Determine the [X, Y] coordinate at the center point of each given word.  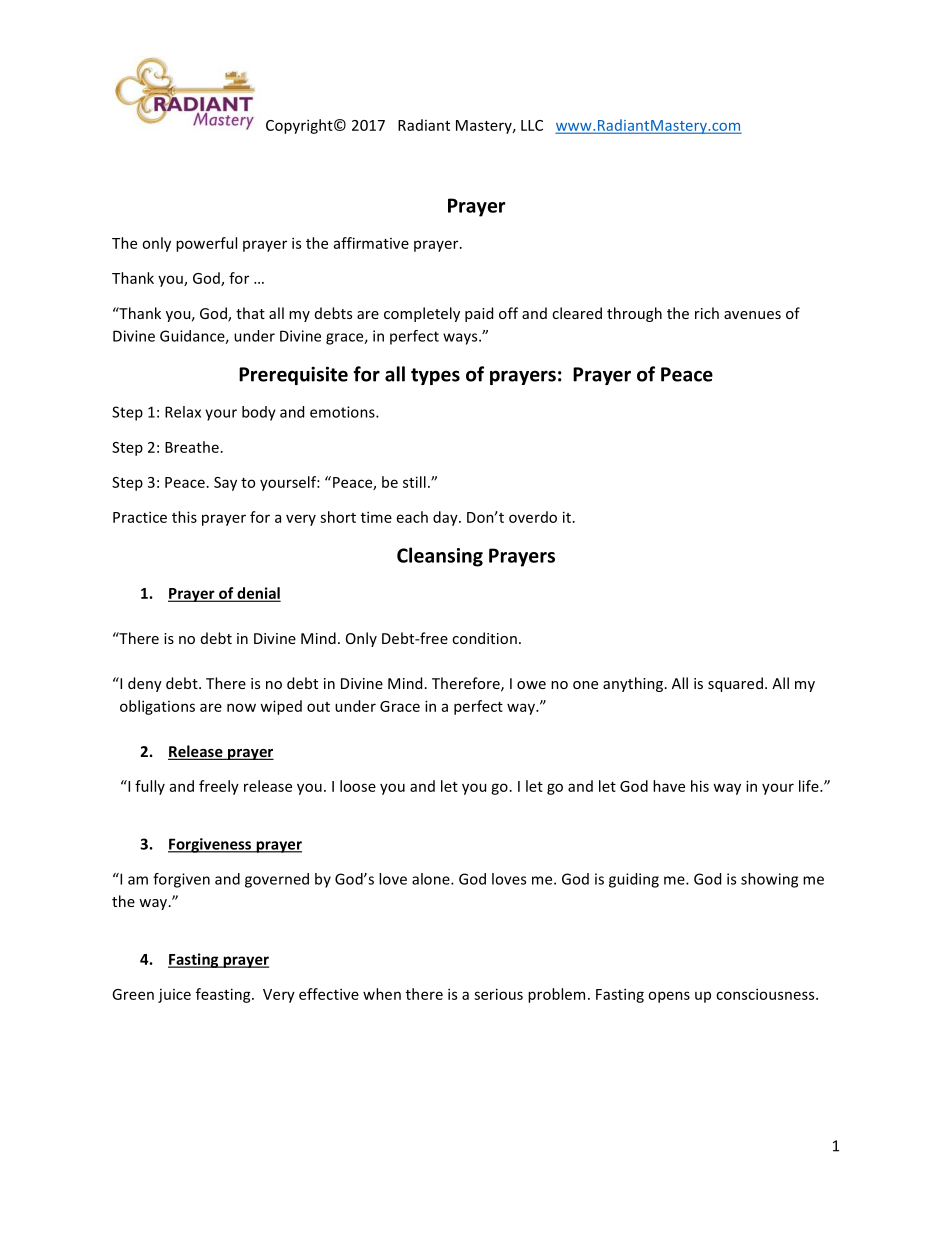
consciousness [766, 994]
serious [498, 994]
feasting [224, 995]
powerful [206, 244]
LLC [532, 125]
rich [707, 313]
